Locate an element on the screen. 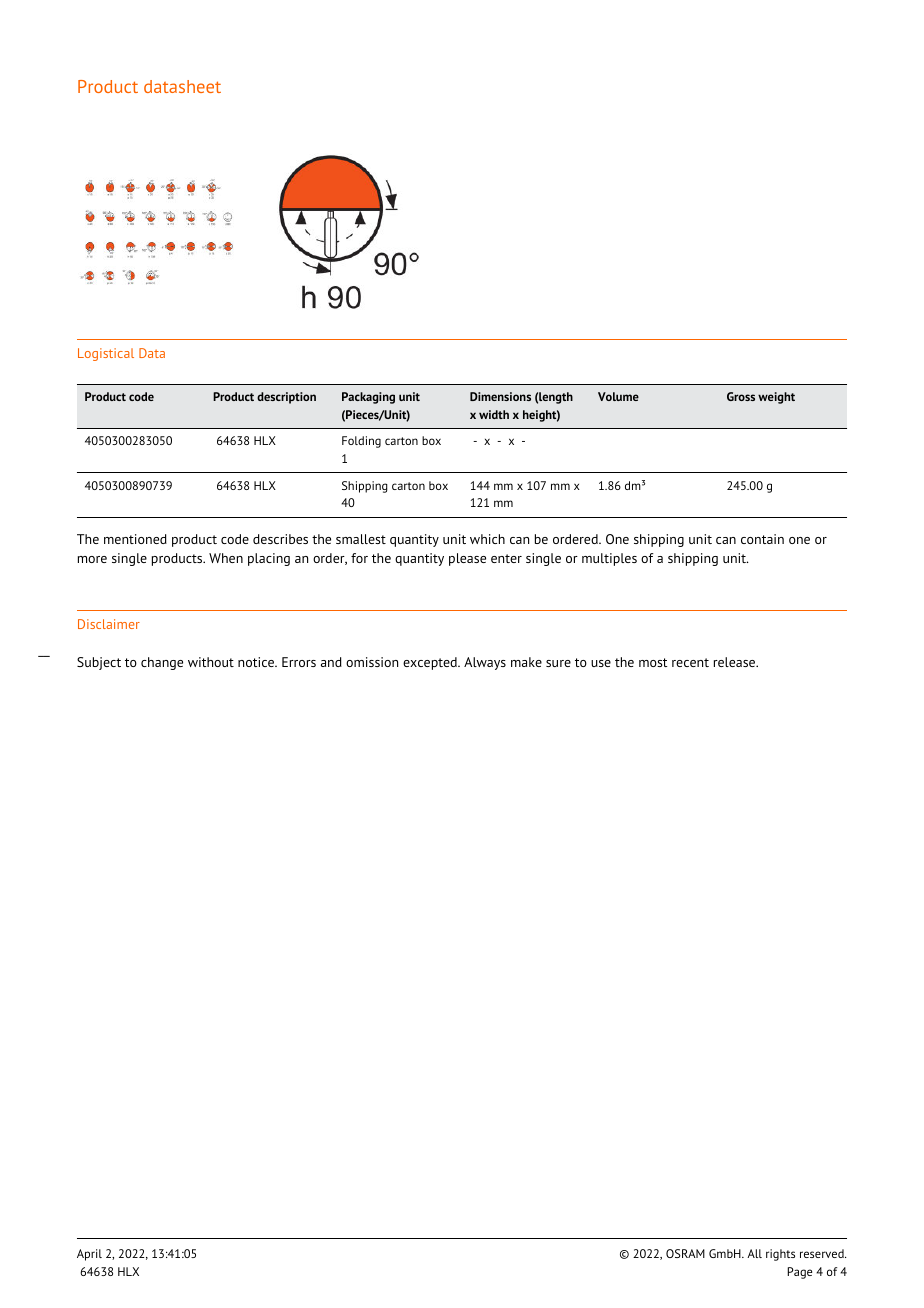 The image size is (924, 1308). Page is located at coordinates (799, 1273).
